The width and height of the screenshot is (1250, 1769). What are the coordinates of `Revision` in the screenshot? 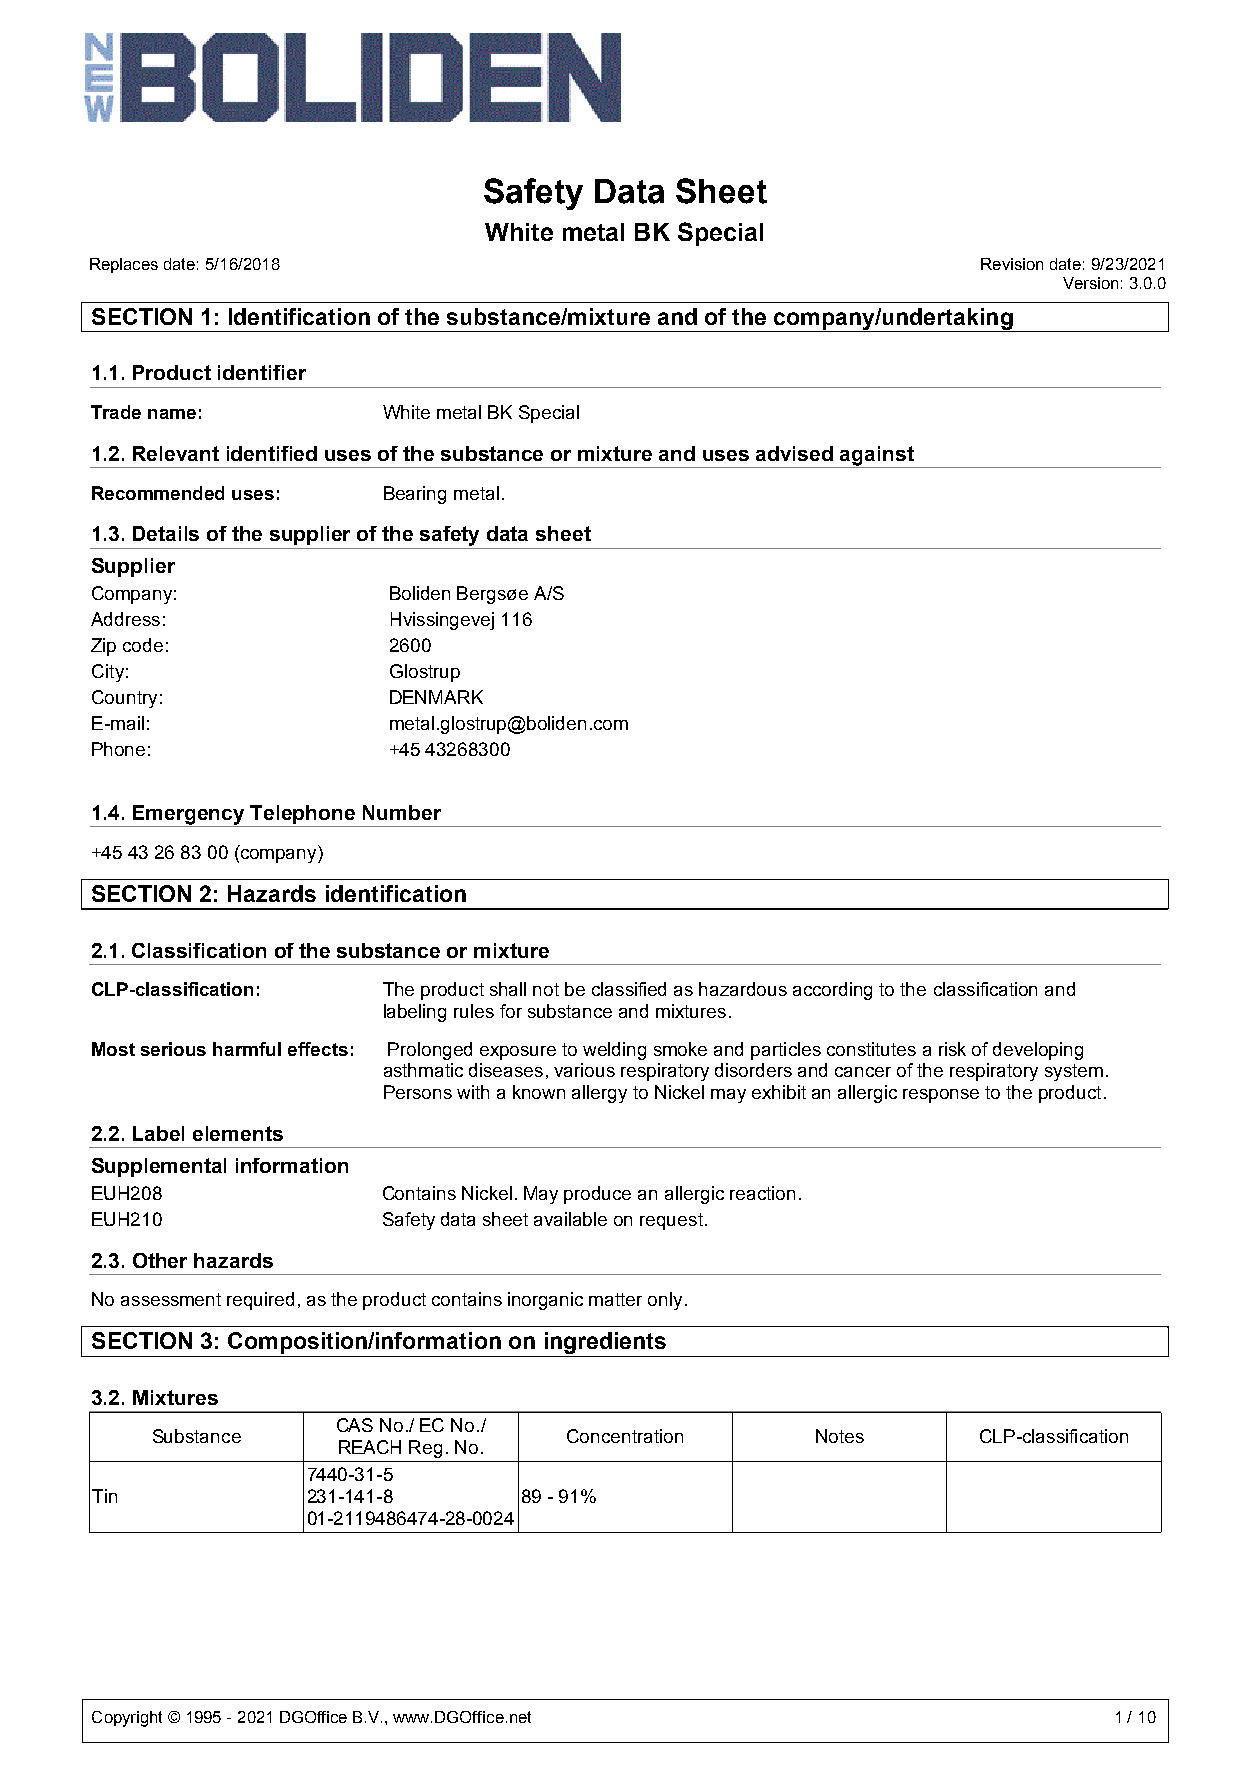 It's located at (1012, 264).
